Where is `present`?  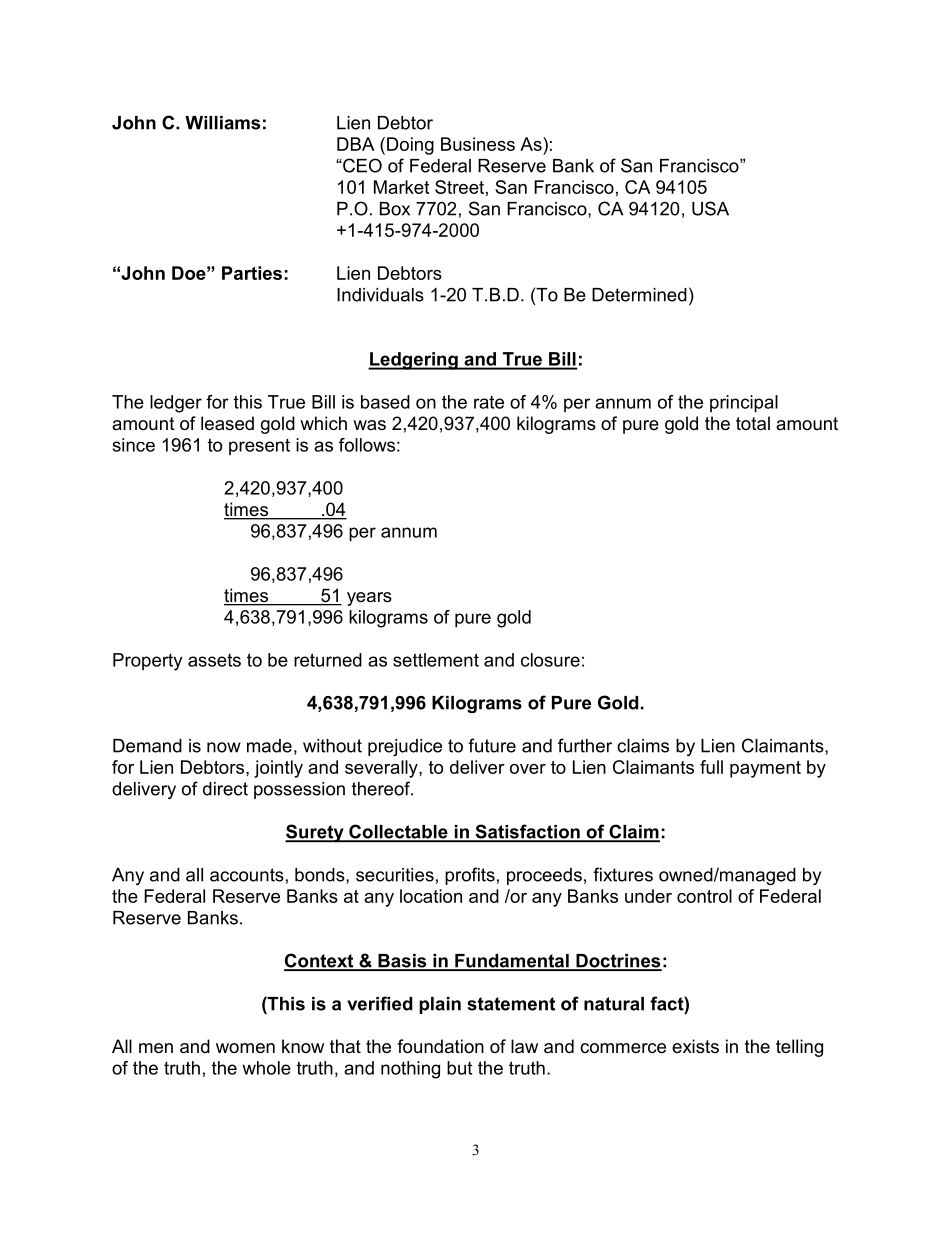
present is located at coordinates (259, 446).
